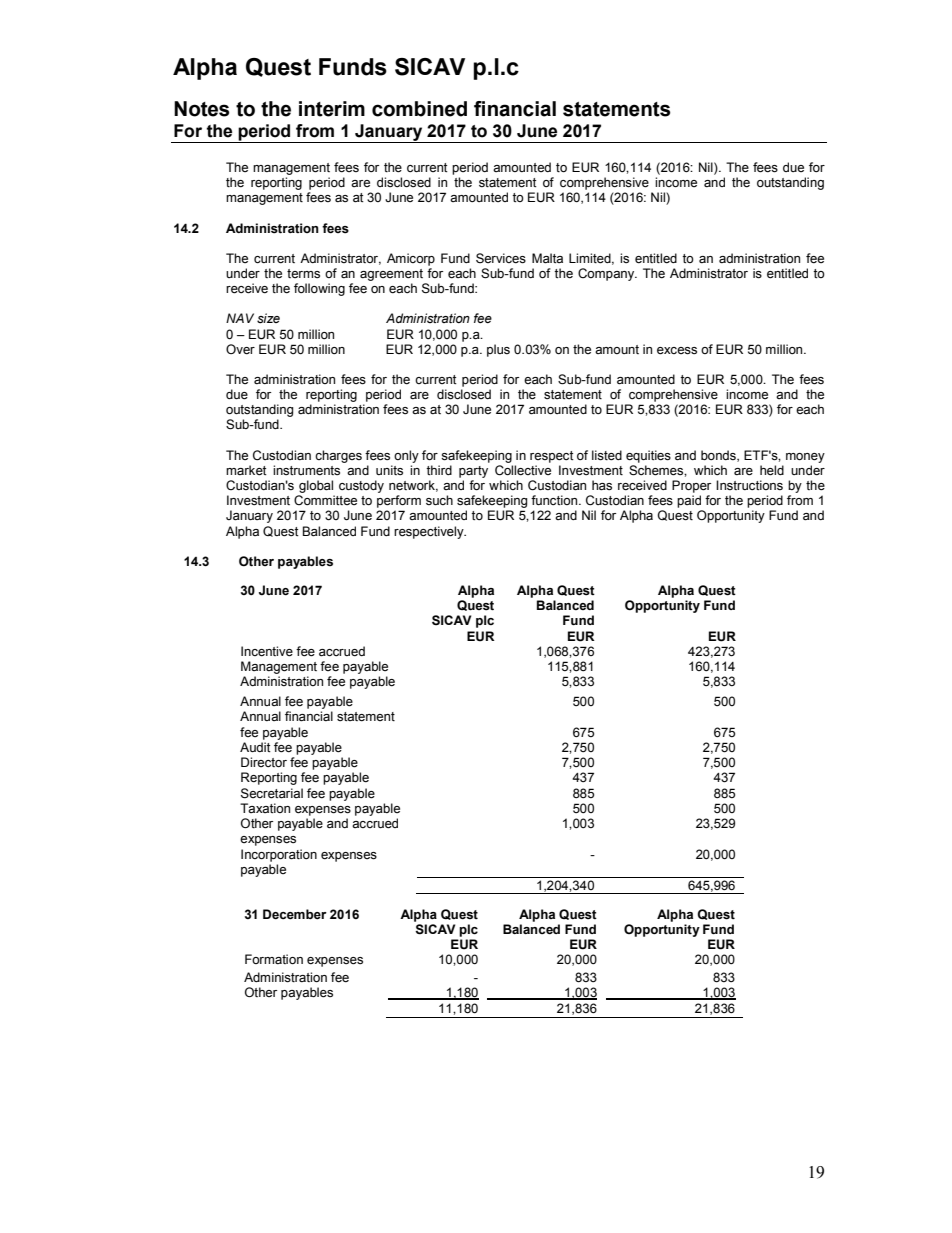 This screenshot has height=1233, width=952. What do you see at coordinates (607, 274) in the screenshot?
I see `Company` at bounding box center [607, 274].
